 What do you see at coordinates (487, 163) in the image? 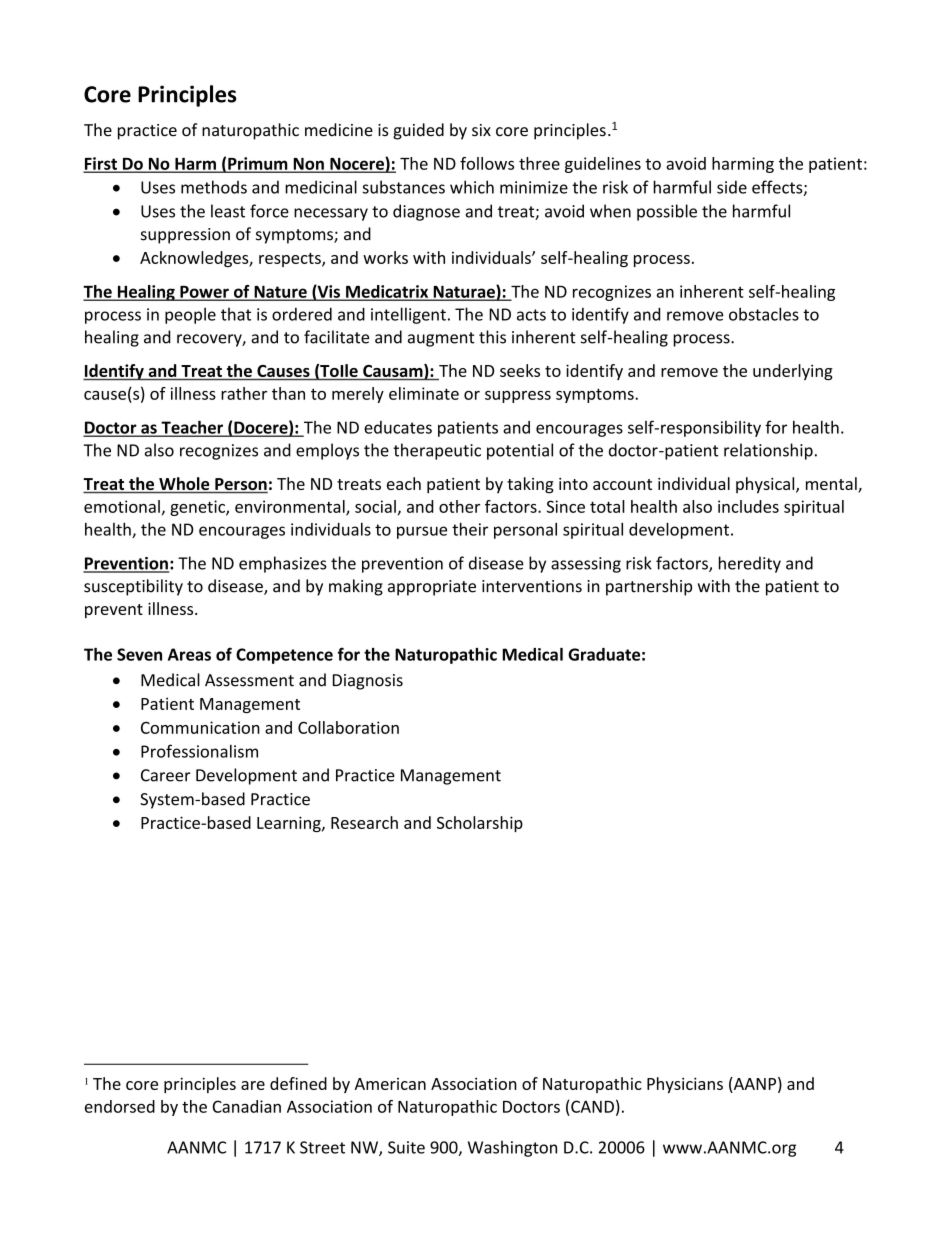
I see `follows` at bounding box center [487, 163].
